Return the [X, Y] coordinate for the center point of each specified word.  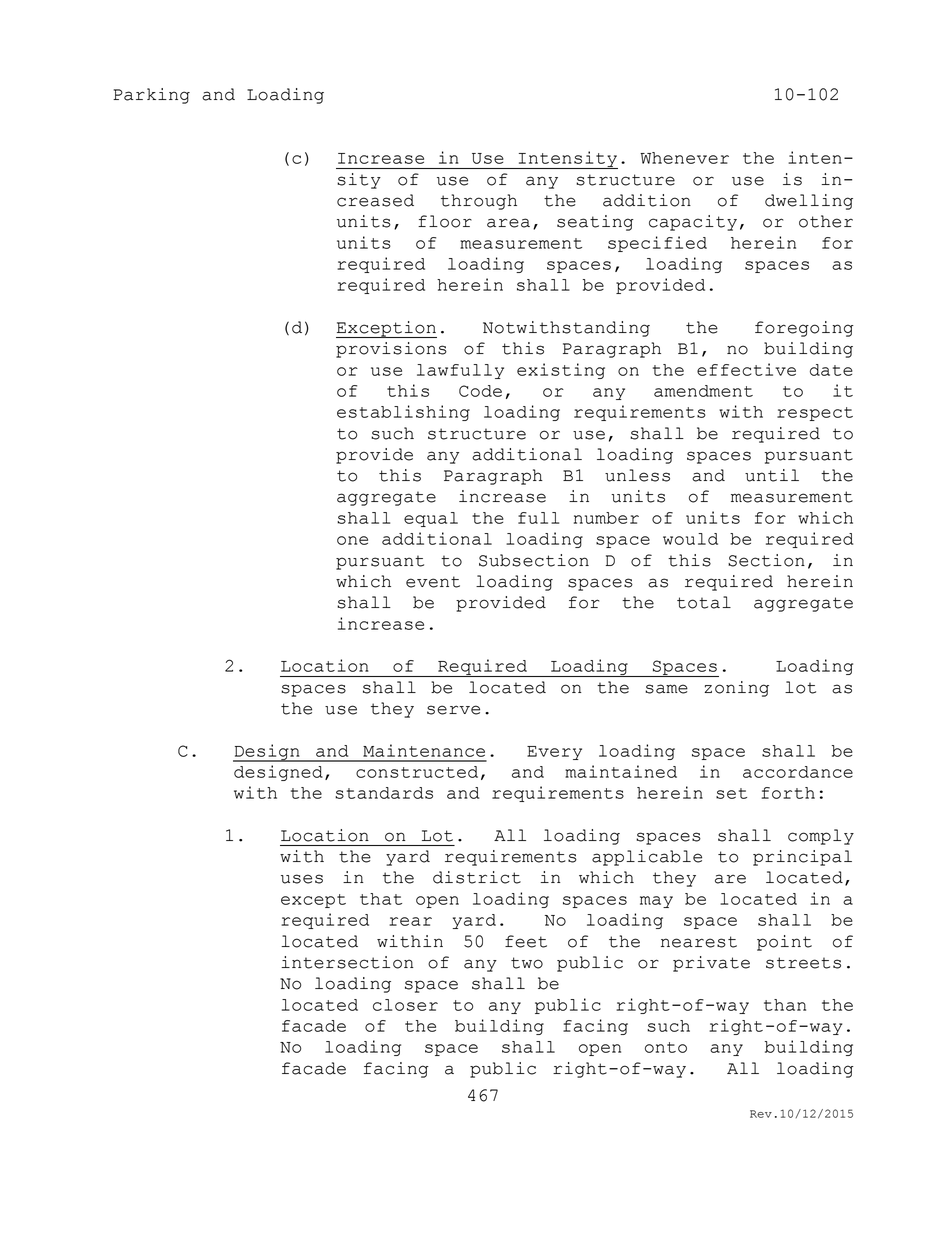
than [785, 1005]
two [527, 963]
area [508, 223]
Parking [151, 96]
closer [405, 1005]
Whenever [684, 158]
